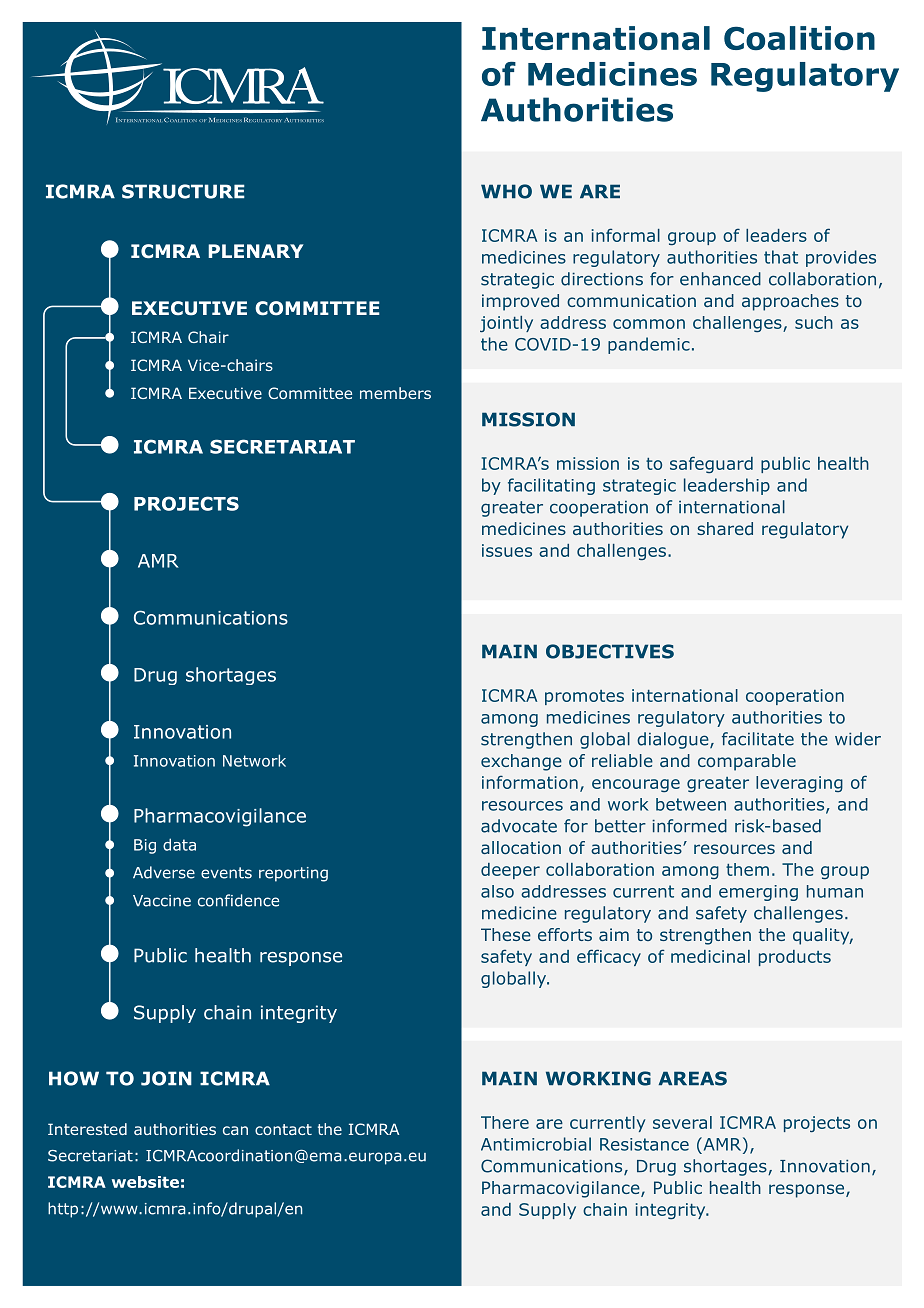 The height and width of the document is (1308, 924). What do you see at coordinates (506, 191) in the document?
I see `WHO` at bounding box center [506, 191].
